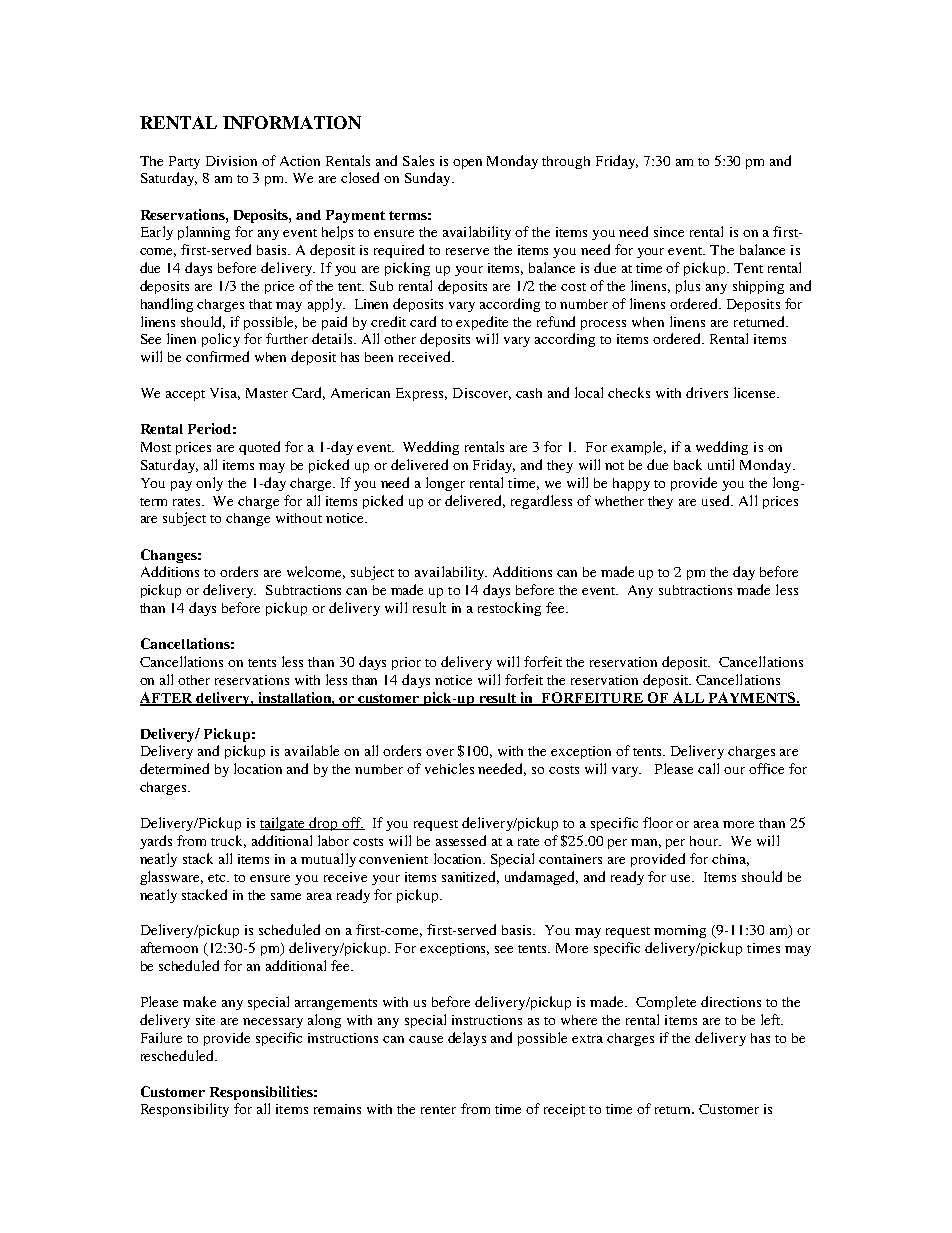 The width and height of the screenshot is (952, 1233). What do you see at coordinates (209, 484) in the screenshot?
I see `only` at bounding box center [209, 484].
